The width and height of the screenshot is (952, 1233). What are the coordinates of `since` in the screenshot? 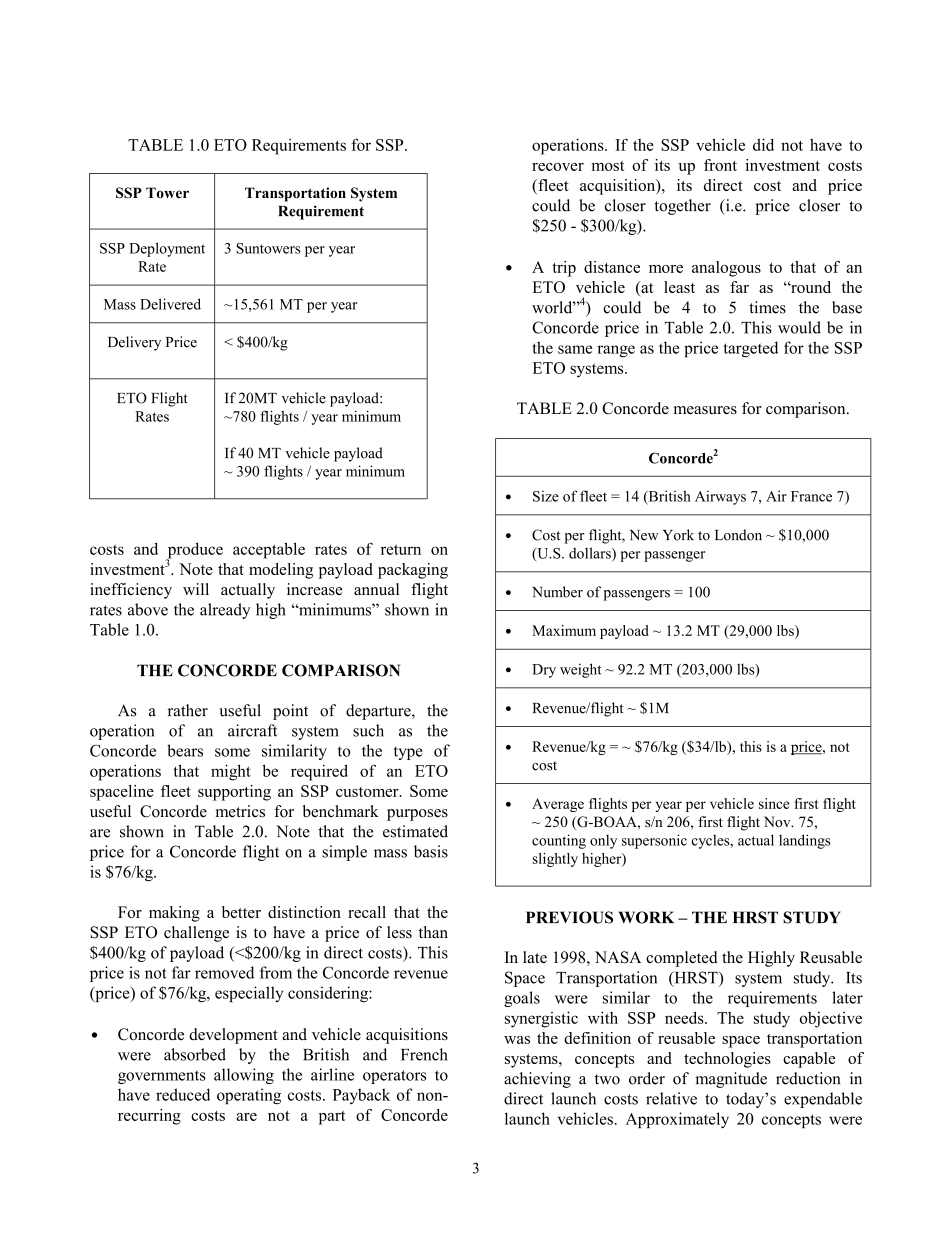 It's located at (774, 803).
